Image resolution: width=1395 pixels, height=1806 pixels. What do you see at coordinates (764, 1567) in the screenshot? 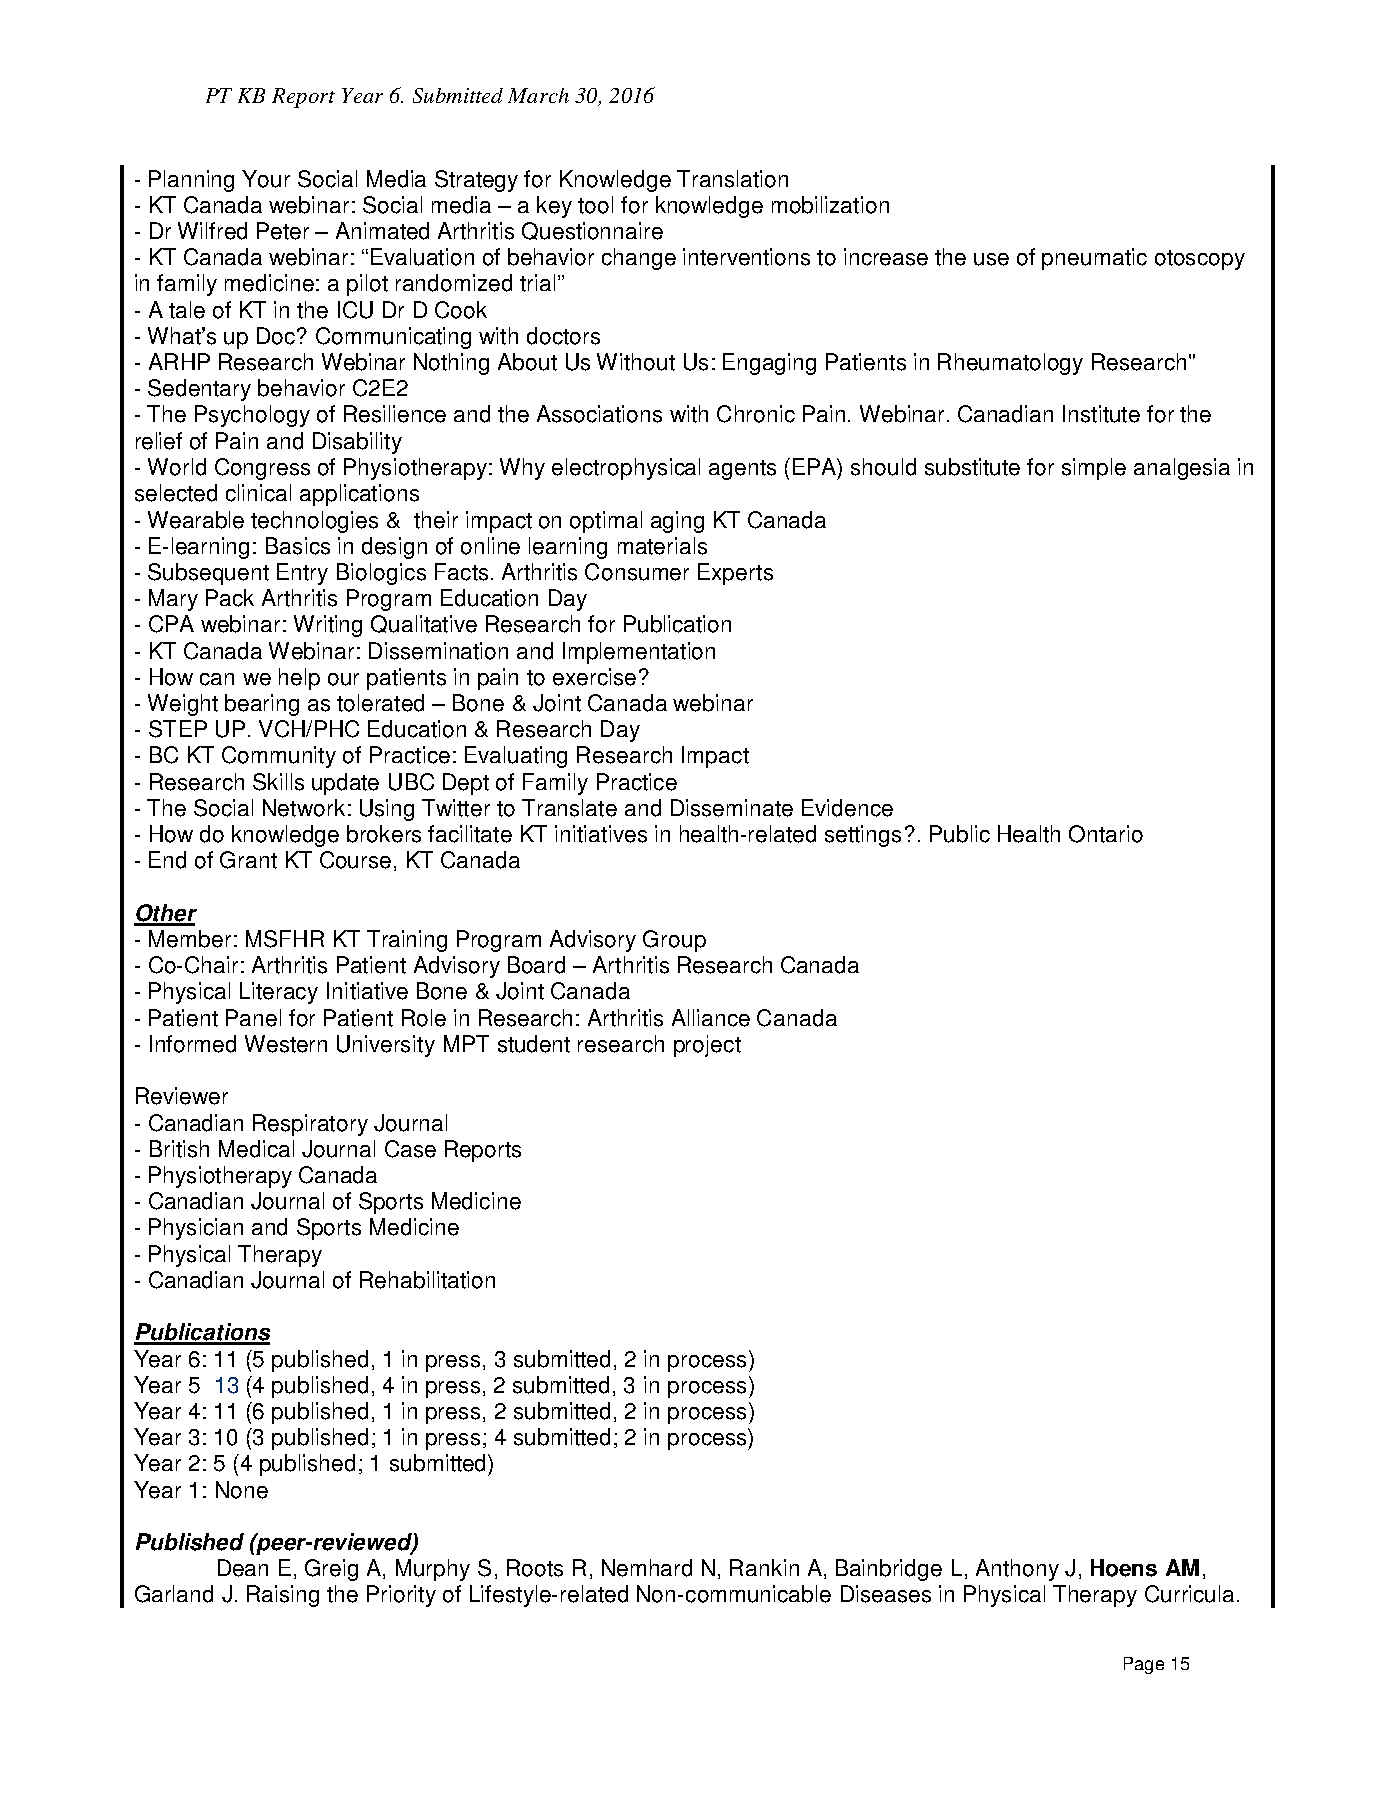
I see `Rankin` at bounding box center [764, 1567].
